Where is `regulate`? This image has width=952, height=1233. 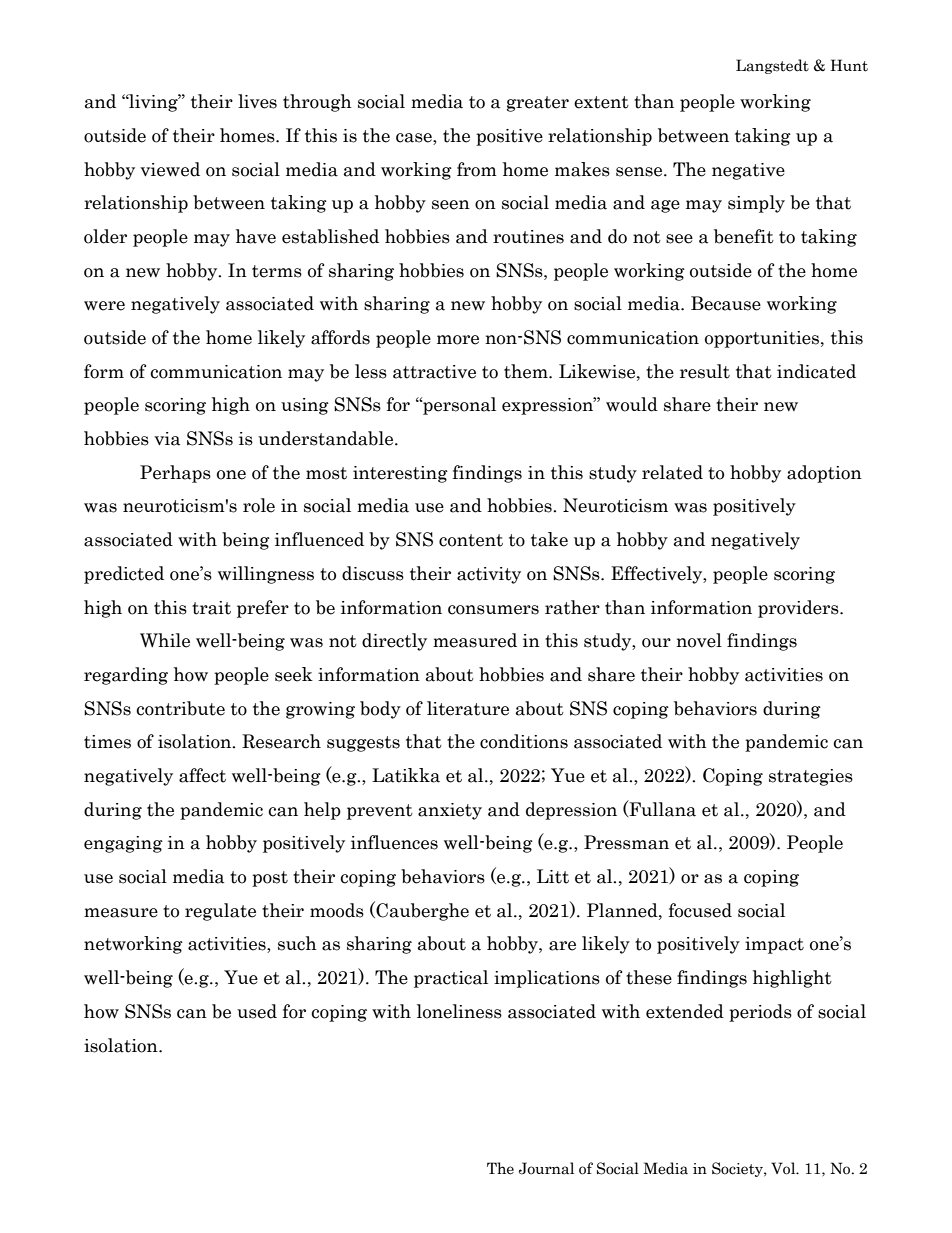
regulate is located at coordinates (220, 912).
